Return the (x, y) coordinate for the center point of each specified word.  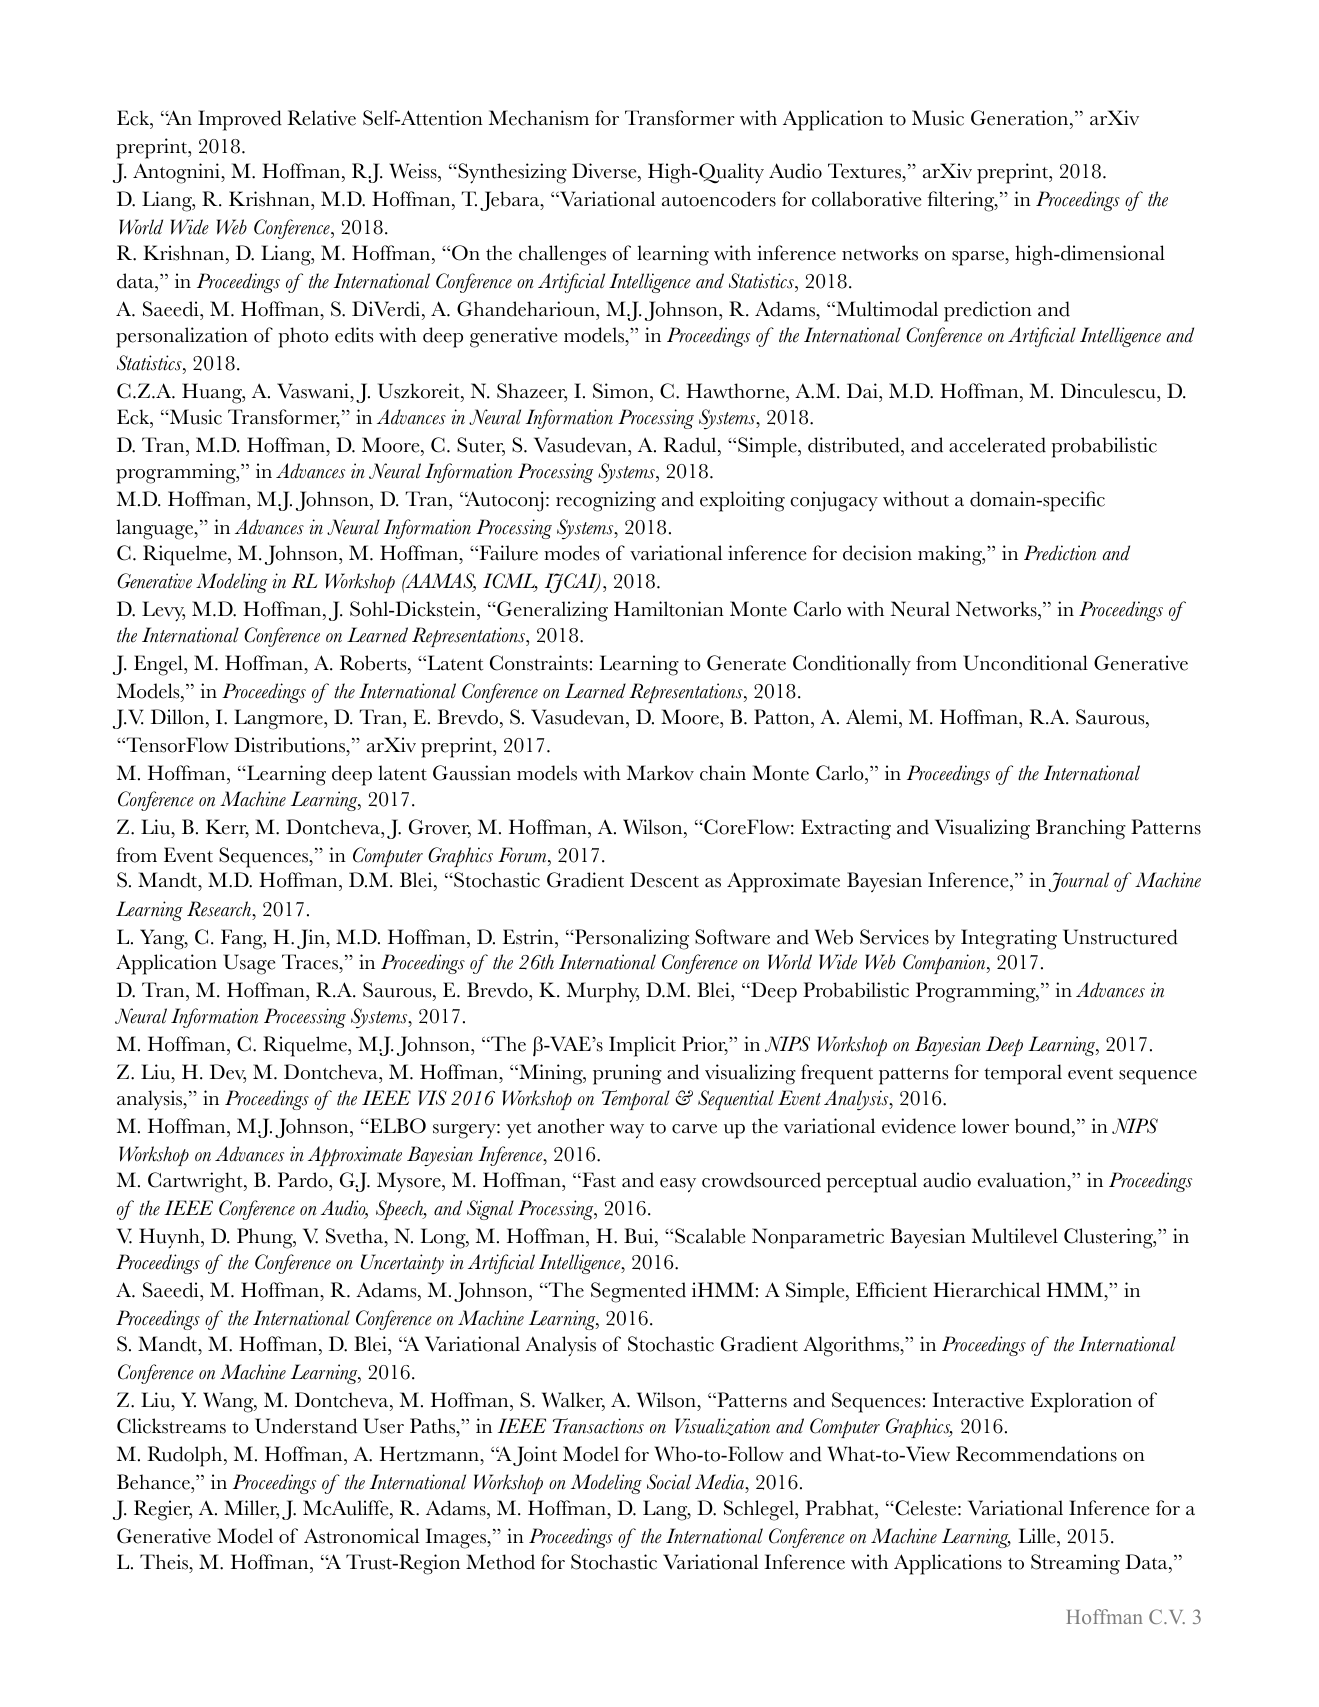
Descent (664, 880)
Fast (598, 1180)
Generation (1021, 118)
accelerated (997, 445)
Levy (163, 611)
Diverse (605, 172)
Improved (240, 120)
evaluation (1023, 1180)
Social (669, 1482)
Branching (1081, 829)
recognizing (606, 501)
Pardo (304, 1180)
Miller (251, 1509)
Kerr (227, 828)
